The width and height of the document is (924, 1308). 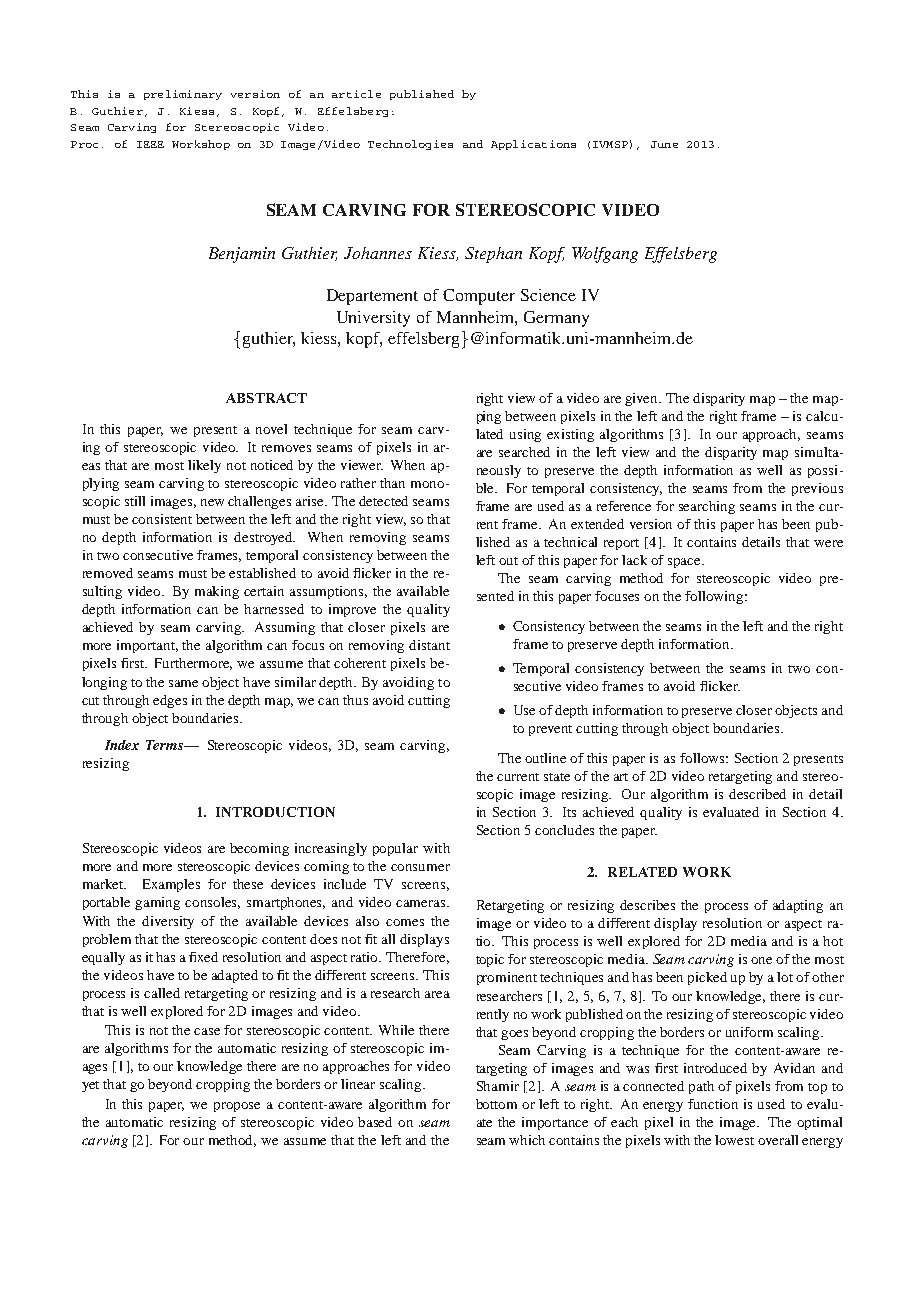 I want to click on likely, so click(x=204, y=466).
